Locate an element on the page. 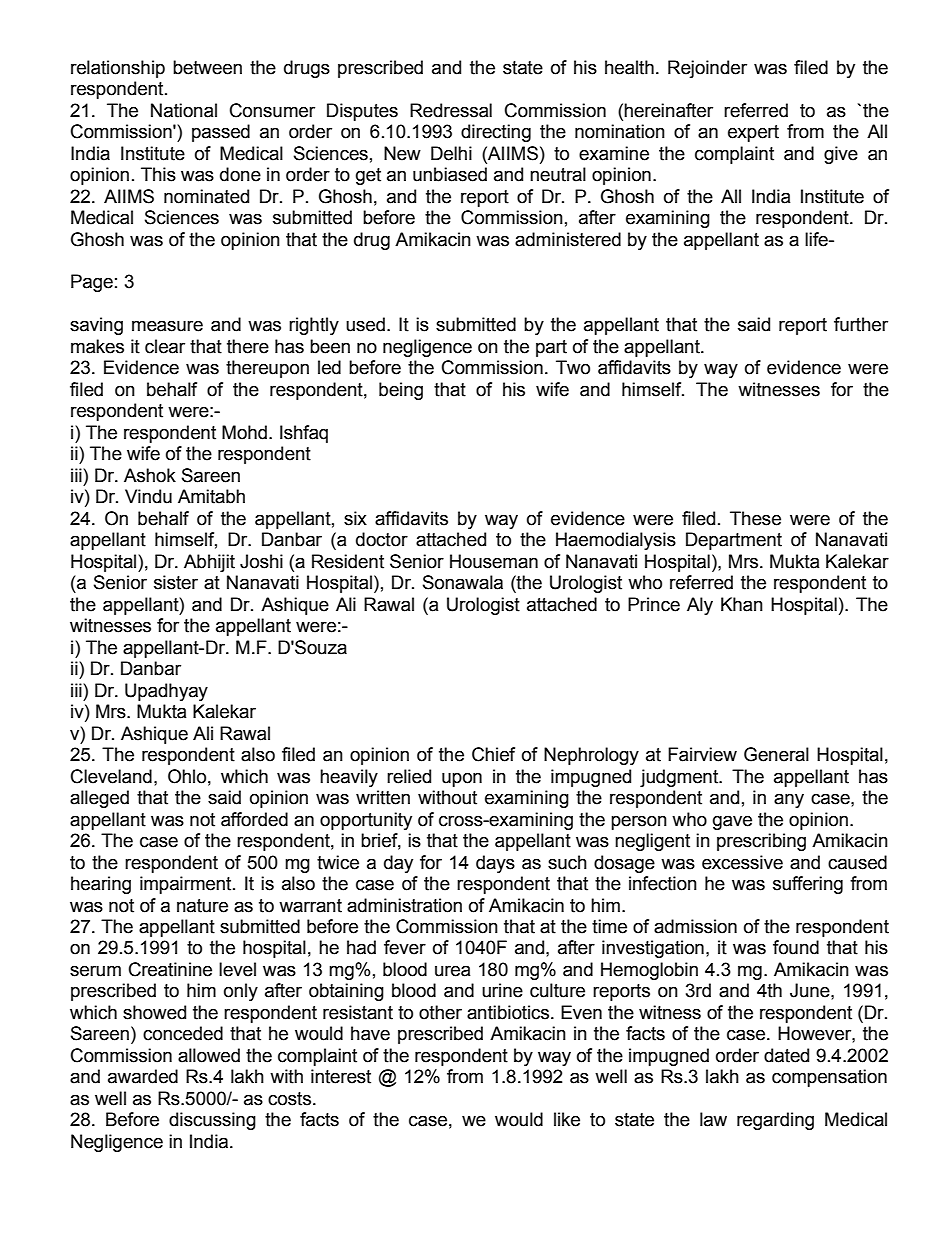  sister is located at coordinates (176, 582).
